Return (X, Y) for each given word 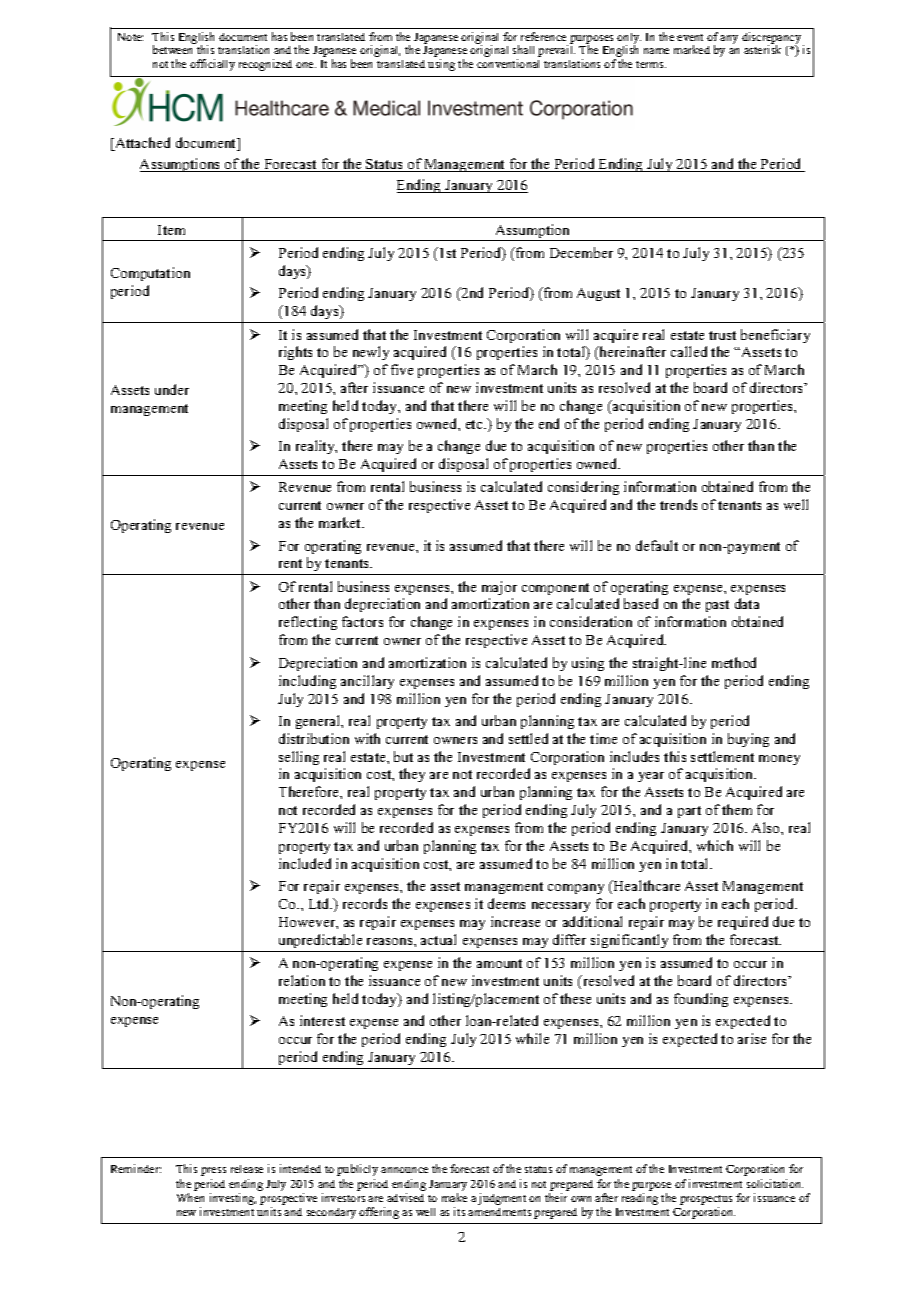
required (743, 923)
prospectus (706, 1200)
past (717, 606)
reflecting (308, 623)
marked (692, 49)
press (213, 1171)
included (305, 863)
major (499, 588)
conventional (508, 63)
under (172, 389)
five (402, 369)
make (454, 1197)
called (689, 351)
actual (438, 939)
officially (212, 65)
